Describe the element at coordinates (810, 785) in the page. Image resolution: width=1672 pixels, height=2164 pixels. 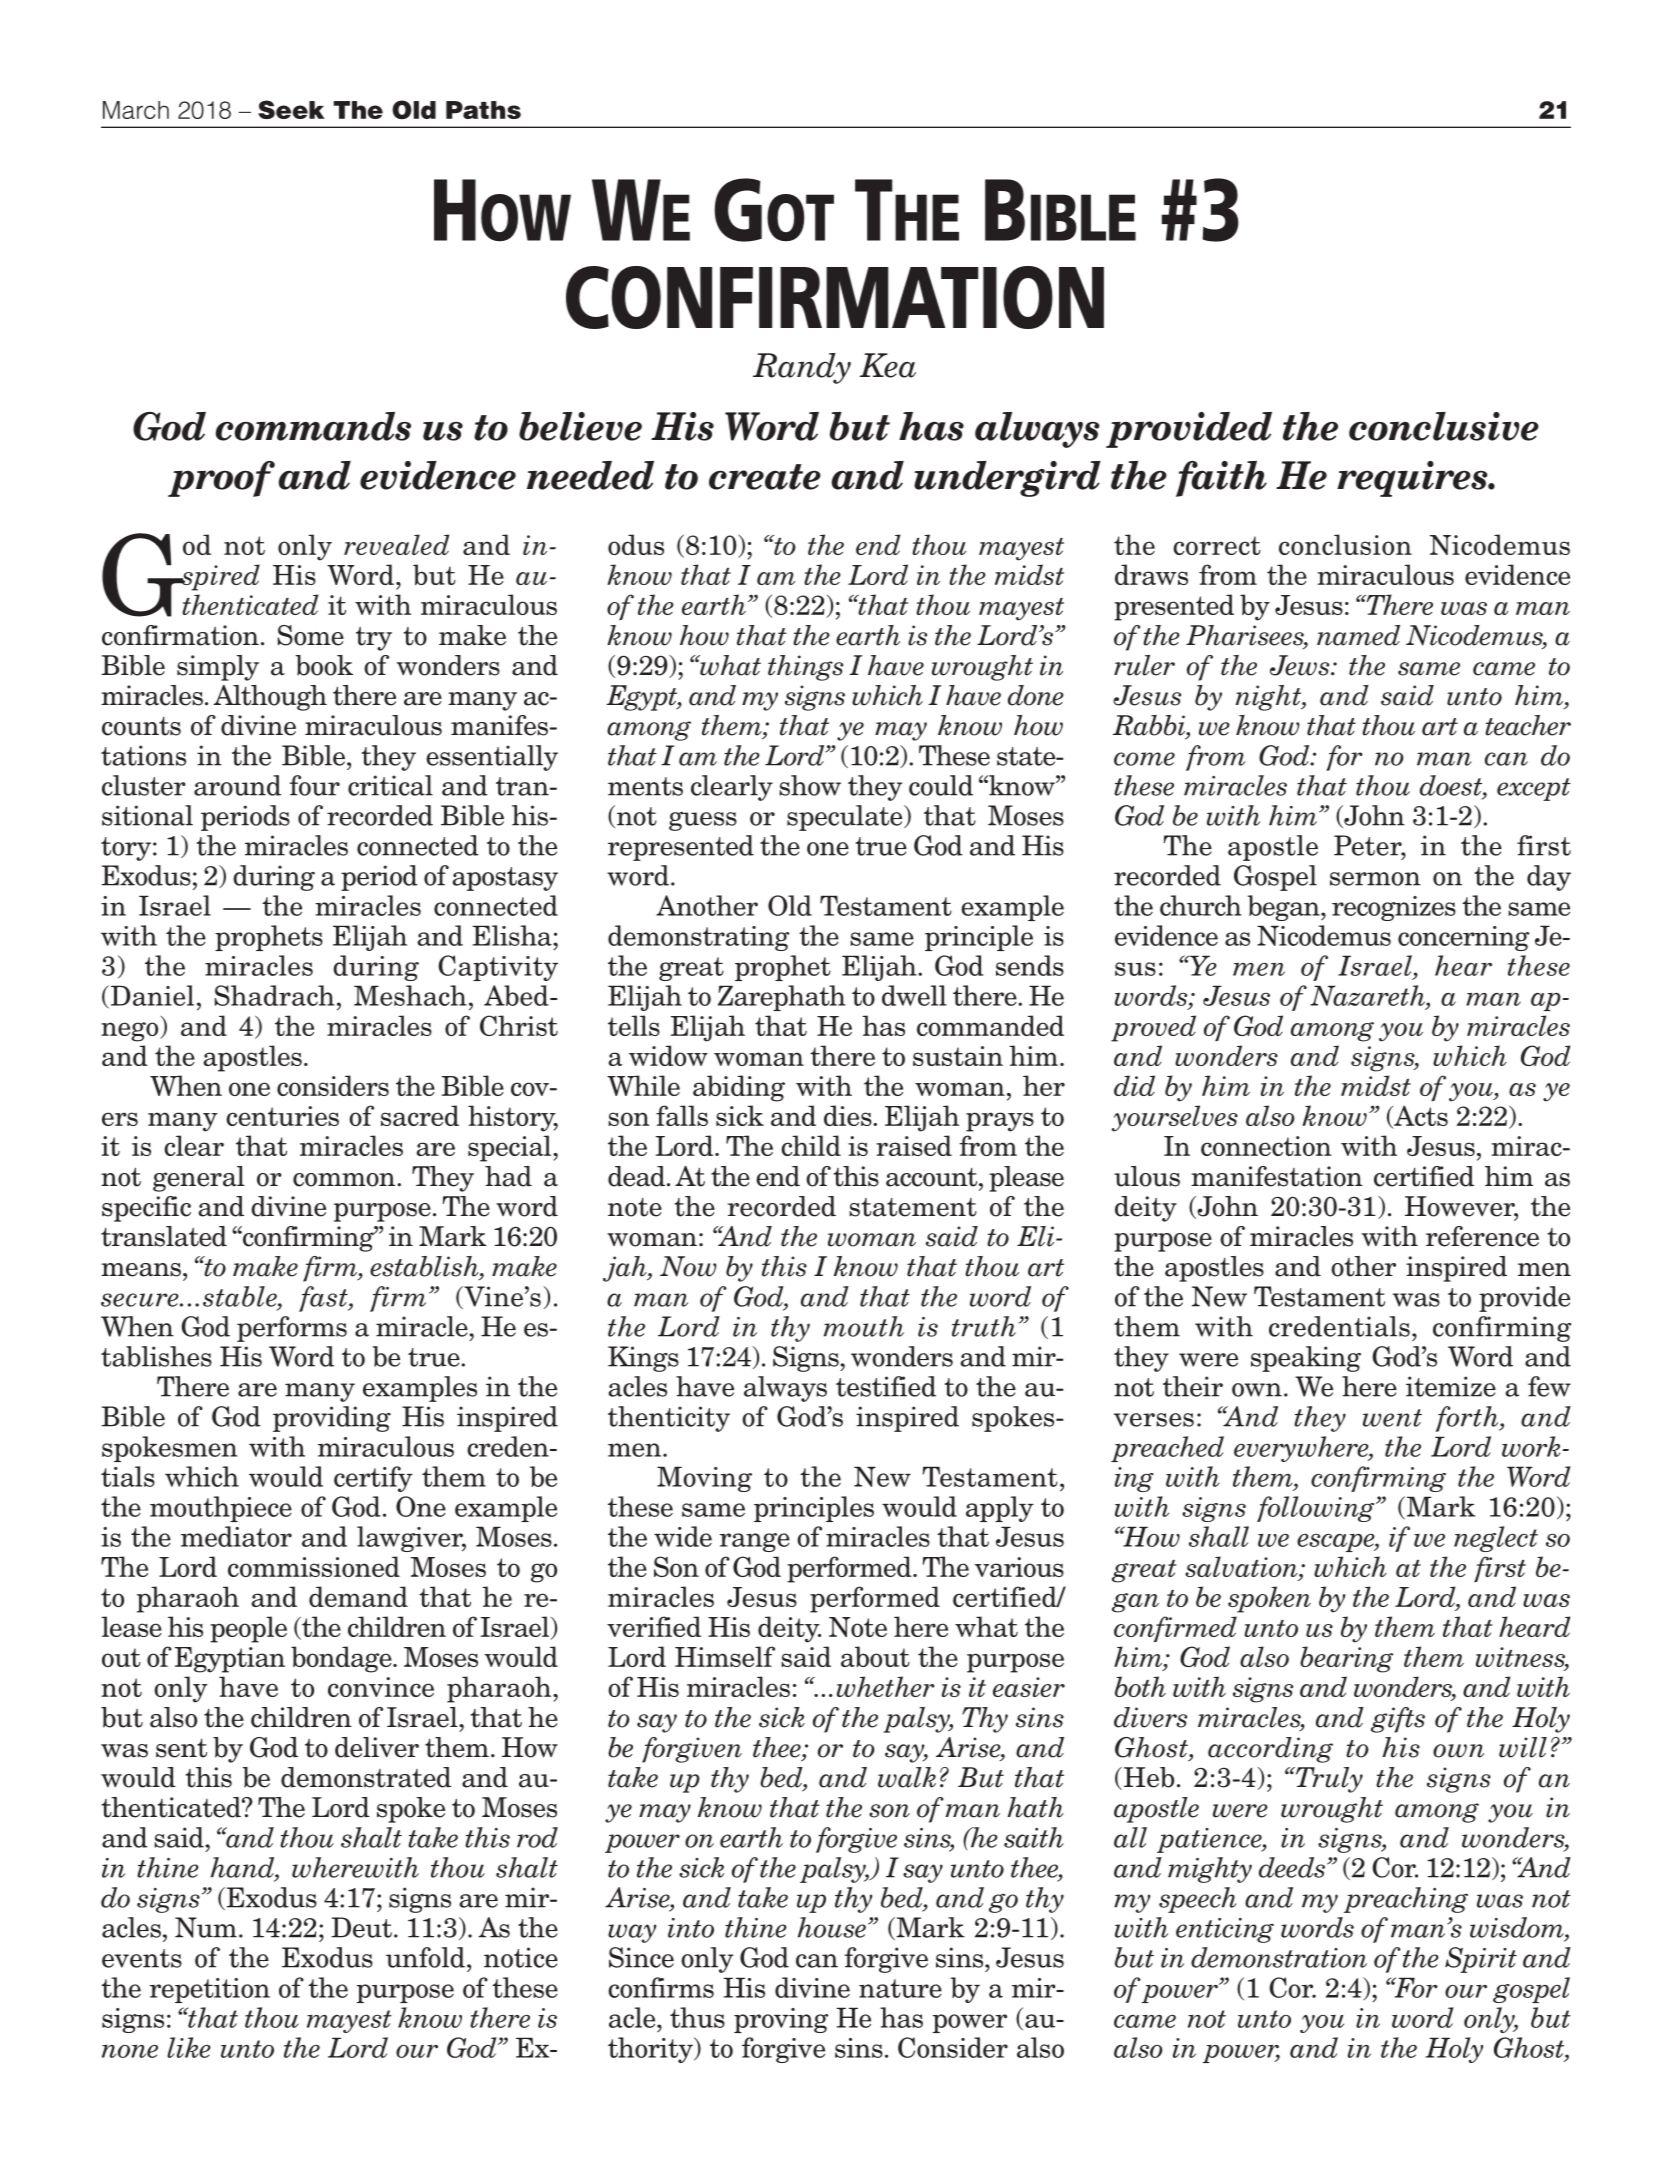
I see `show` at that location.
